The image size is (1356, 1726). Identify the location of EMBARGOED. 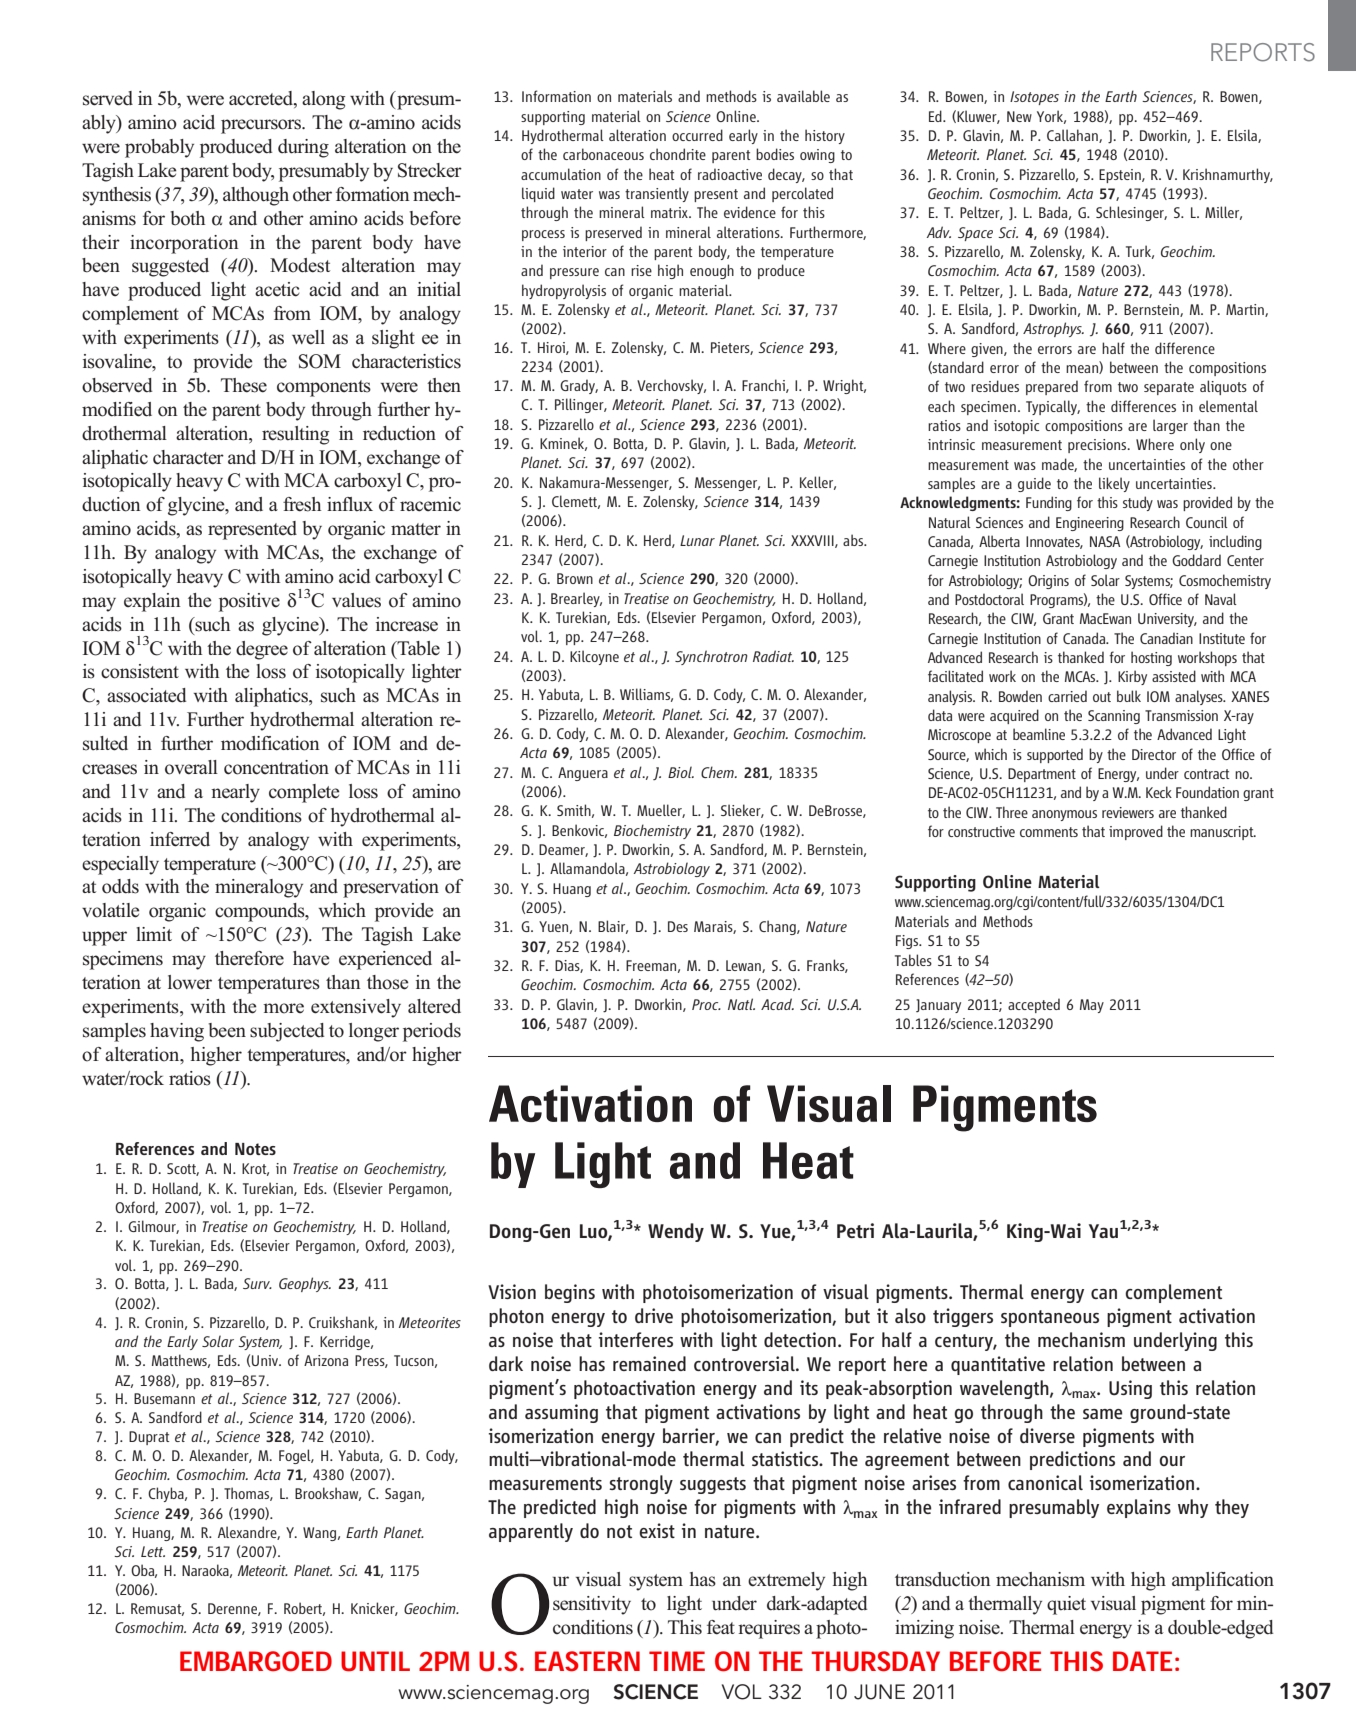
(256, 1661).
